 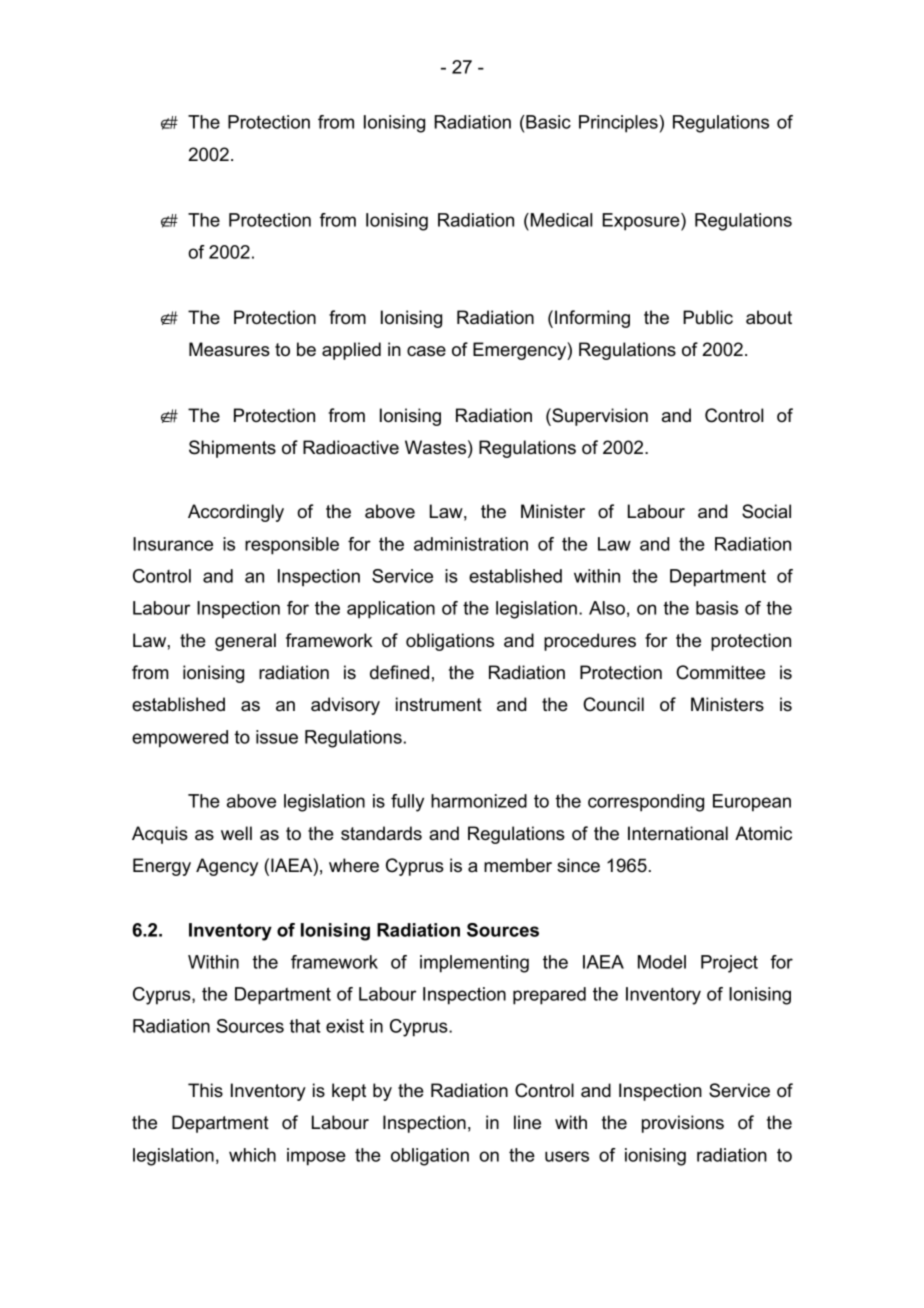 What do you see at coordinates (547, 122) in the screenshot?
I see `Basic` at bounding box center [547, 122].
